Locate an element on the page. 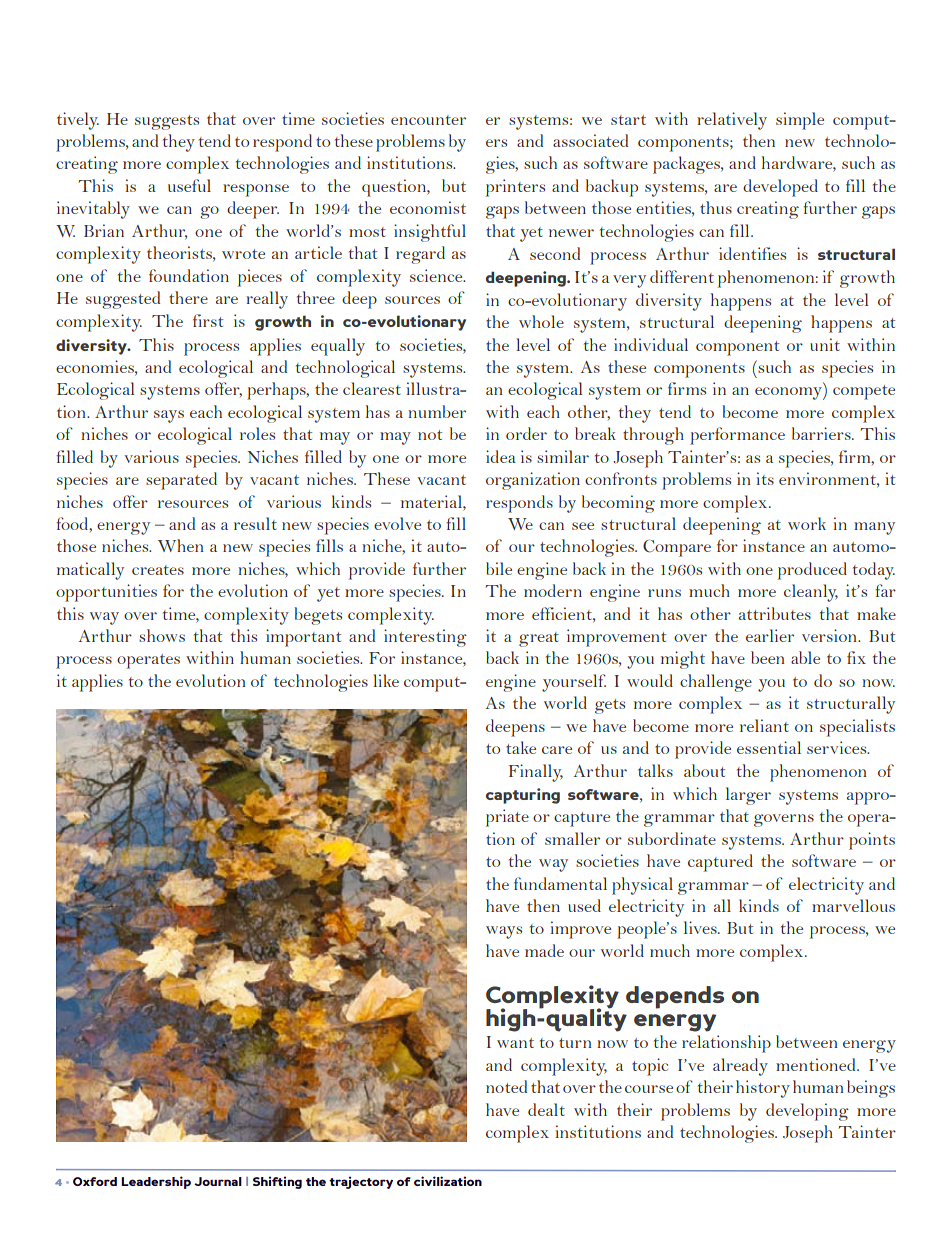 Image resolution: width=952 pixels, height=1233 pixels. its is located at coordinates (765, 478).
